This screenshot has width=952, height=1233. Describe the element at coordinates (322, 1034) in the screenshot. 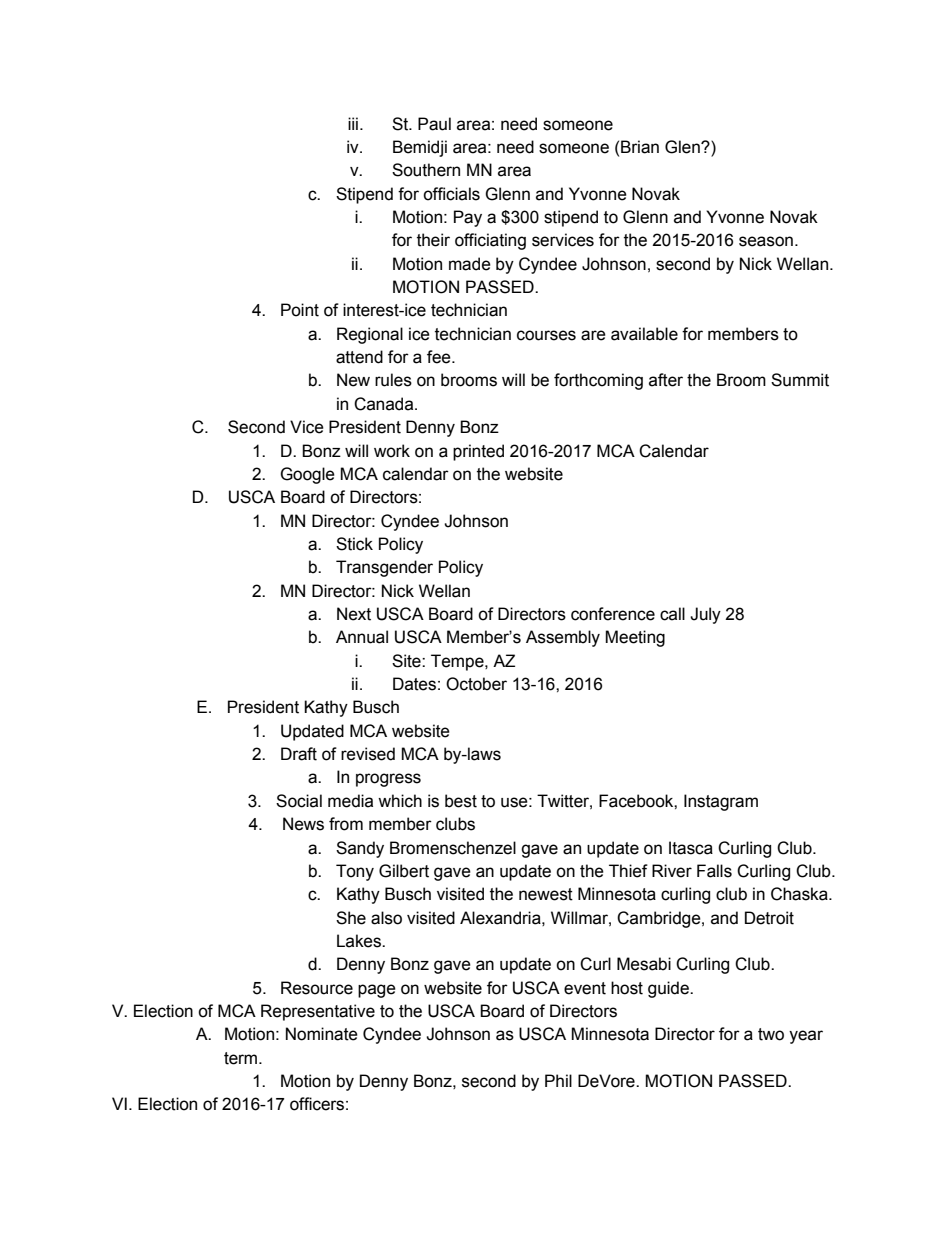

I see `Nominate` at that location.
